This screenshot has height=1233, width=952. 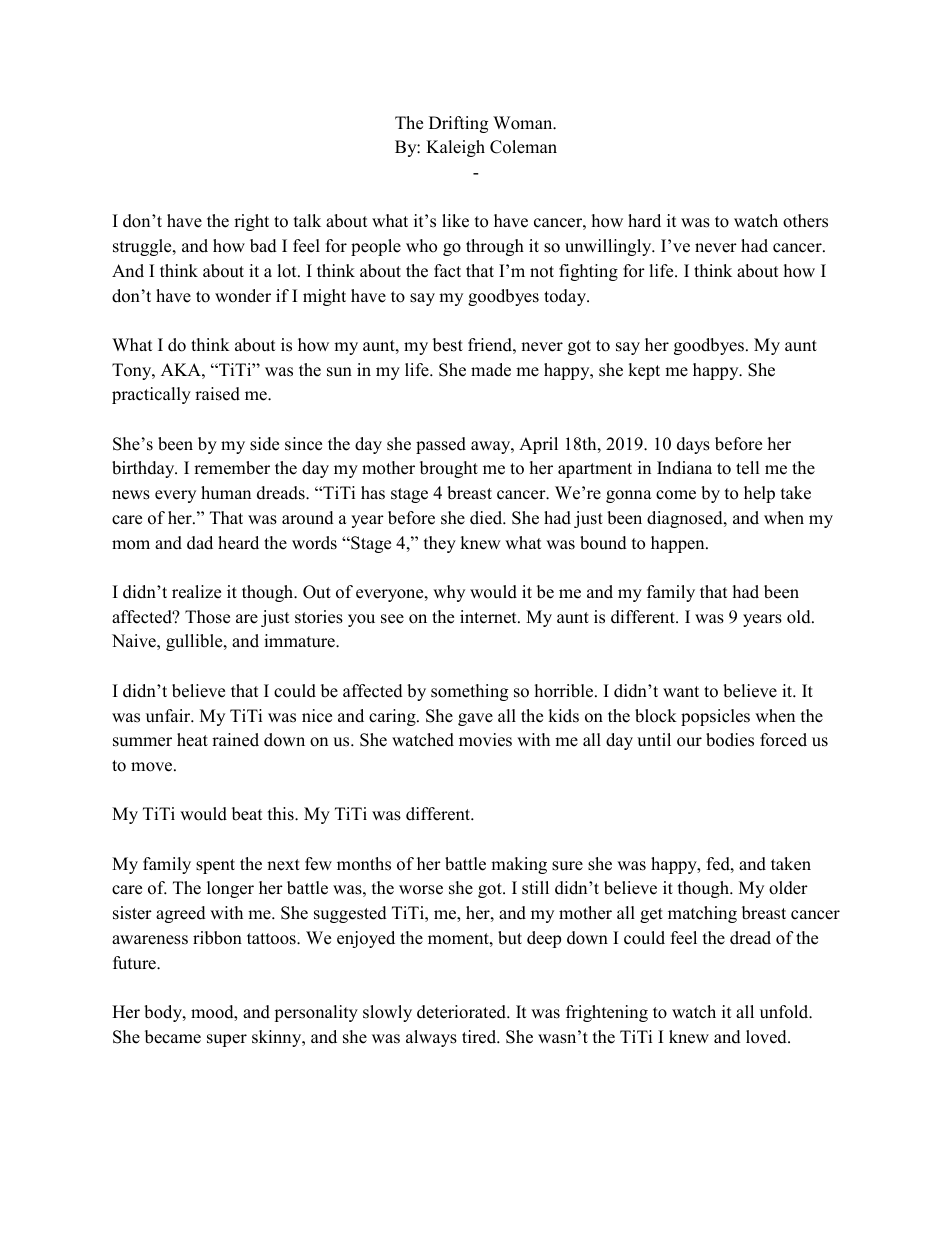 I want to click on made, so click(x=491, y=370).
